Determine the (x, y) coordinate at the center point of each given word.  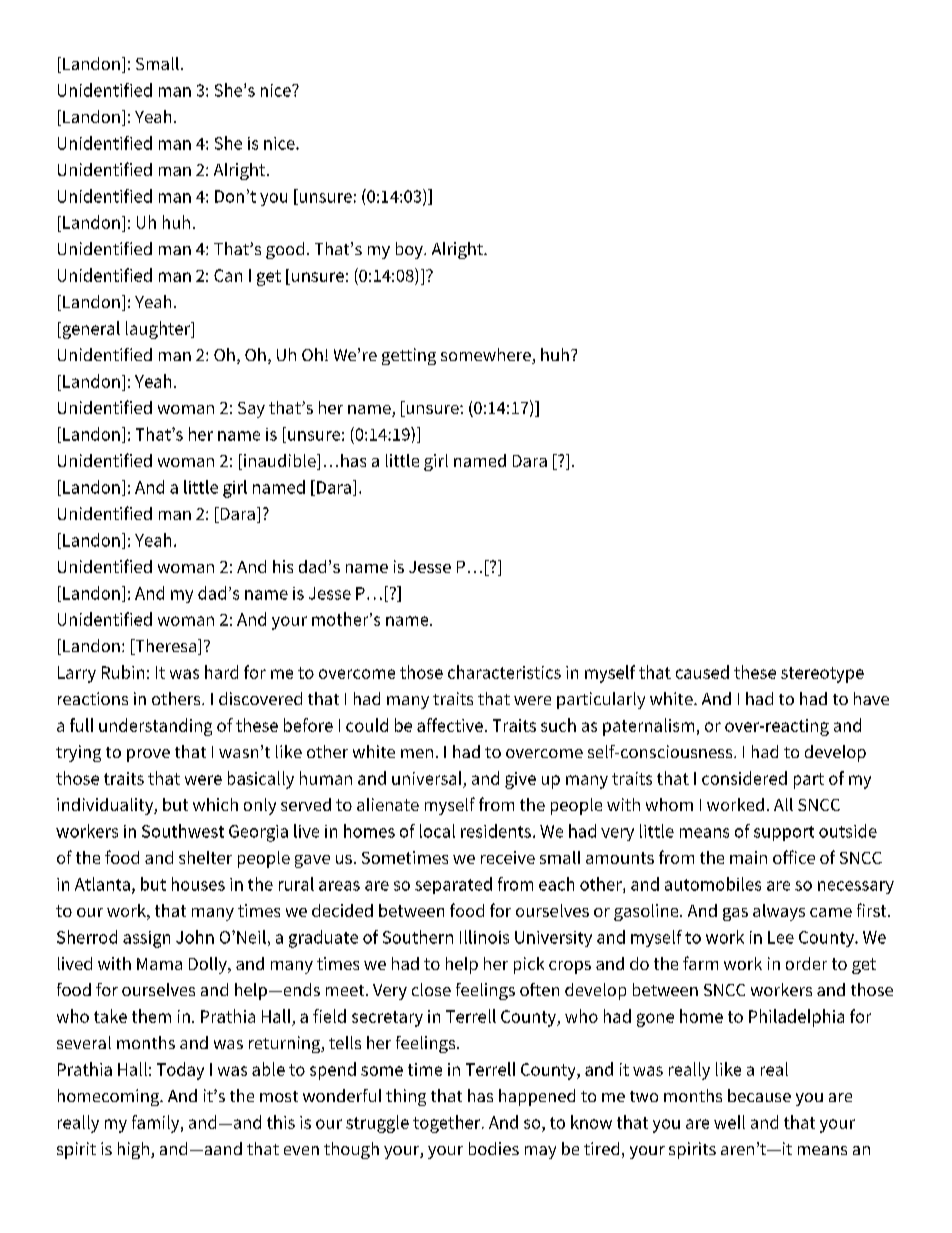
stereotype (822, 675)
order (806, 963)
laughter (159, 330)
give (520, 780)
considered (744, 778)
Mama (159, 964)
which (215, 804)
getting (409, 356)
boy (410, 250)
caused (702, 672)
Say (251, 410)
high (133, 1150)
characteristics (504, 672)
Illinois (484, 937)
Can (228, 275)
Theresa (166, 647)
